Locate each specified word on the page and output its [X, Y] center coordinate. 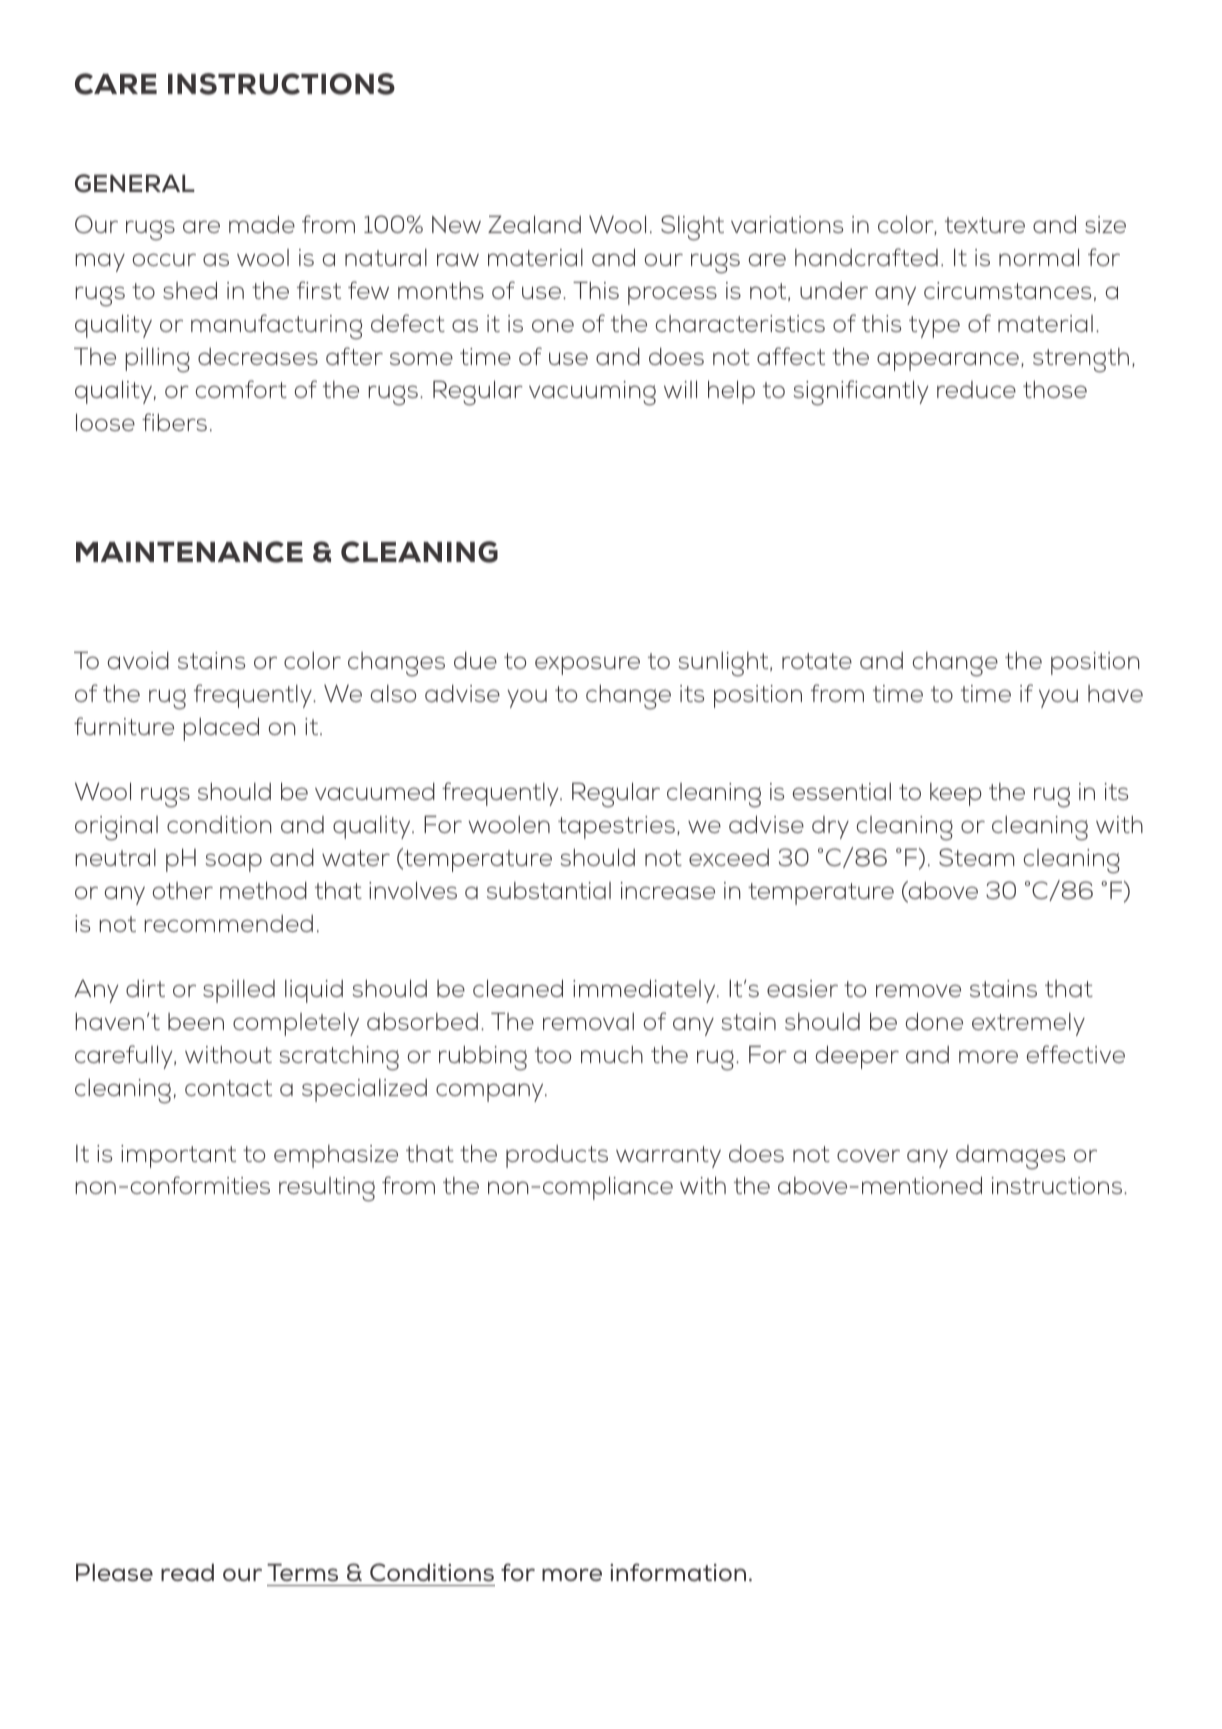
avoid [138, 660]
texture [985, 225]
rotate [817, 661]
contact [228, 1088]
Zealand [534, 224]
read [187, 1572]
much [612, 1054]
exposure [587, 665]
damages [1010, 1157]
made [262, 224]
